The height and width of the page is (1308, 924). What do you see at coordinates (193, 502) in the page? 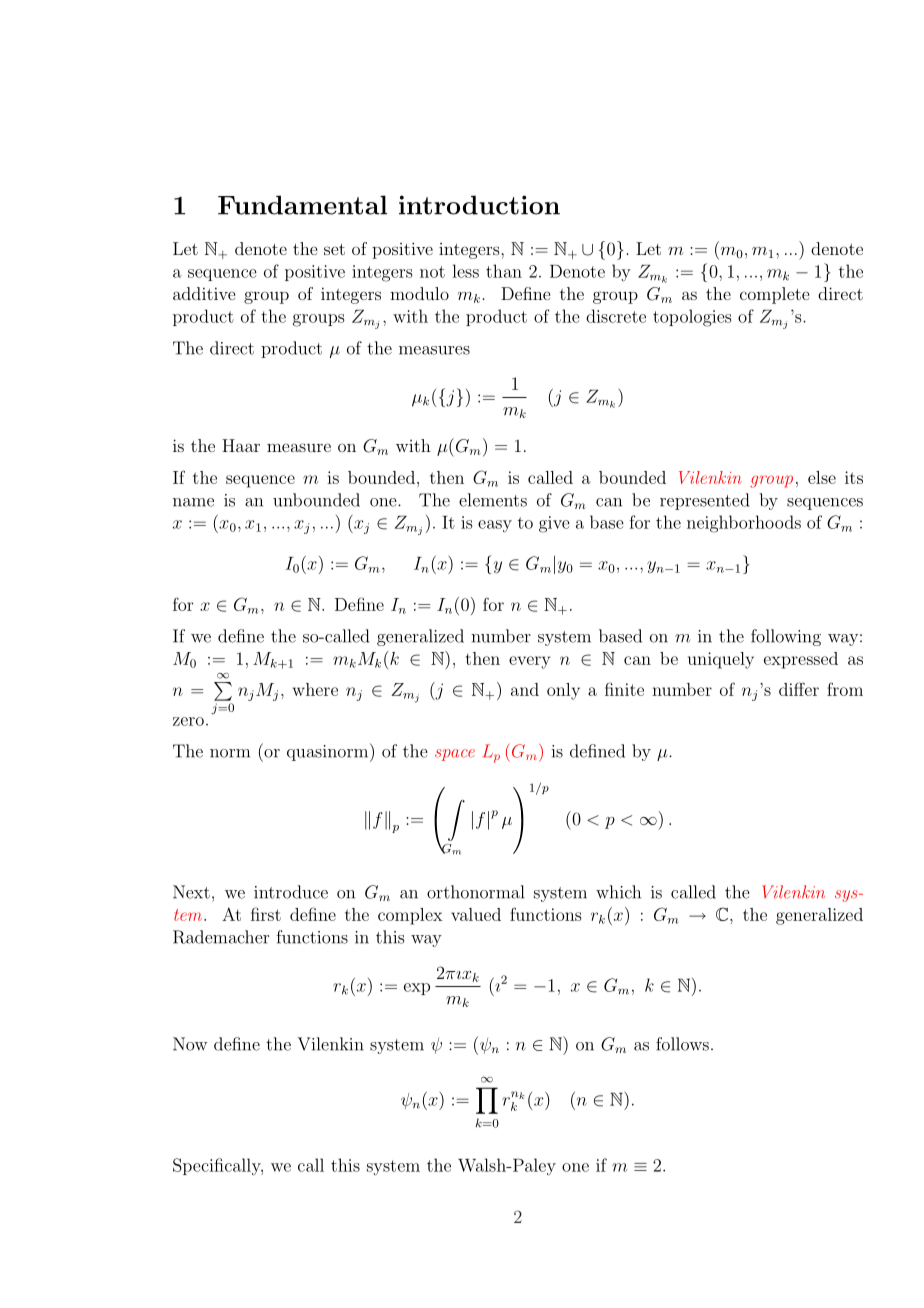
I see `name` at bounding box center [193, 502].
